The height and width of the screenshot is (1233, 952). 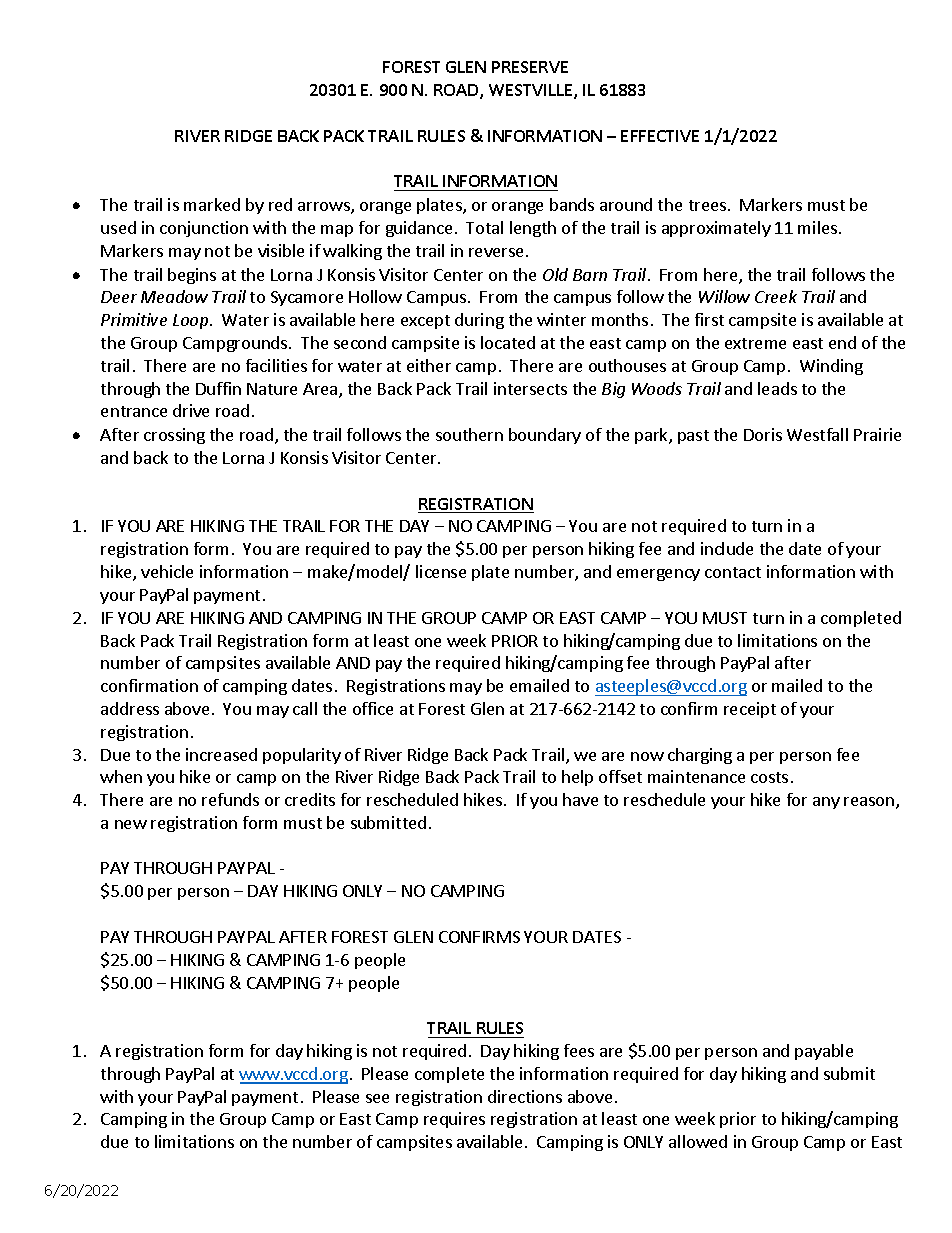 I want to click on EFFECTIVE, so click(x=660, y=136).
